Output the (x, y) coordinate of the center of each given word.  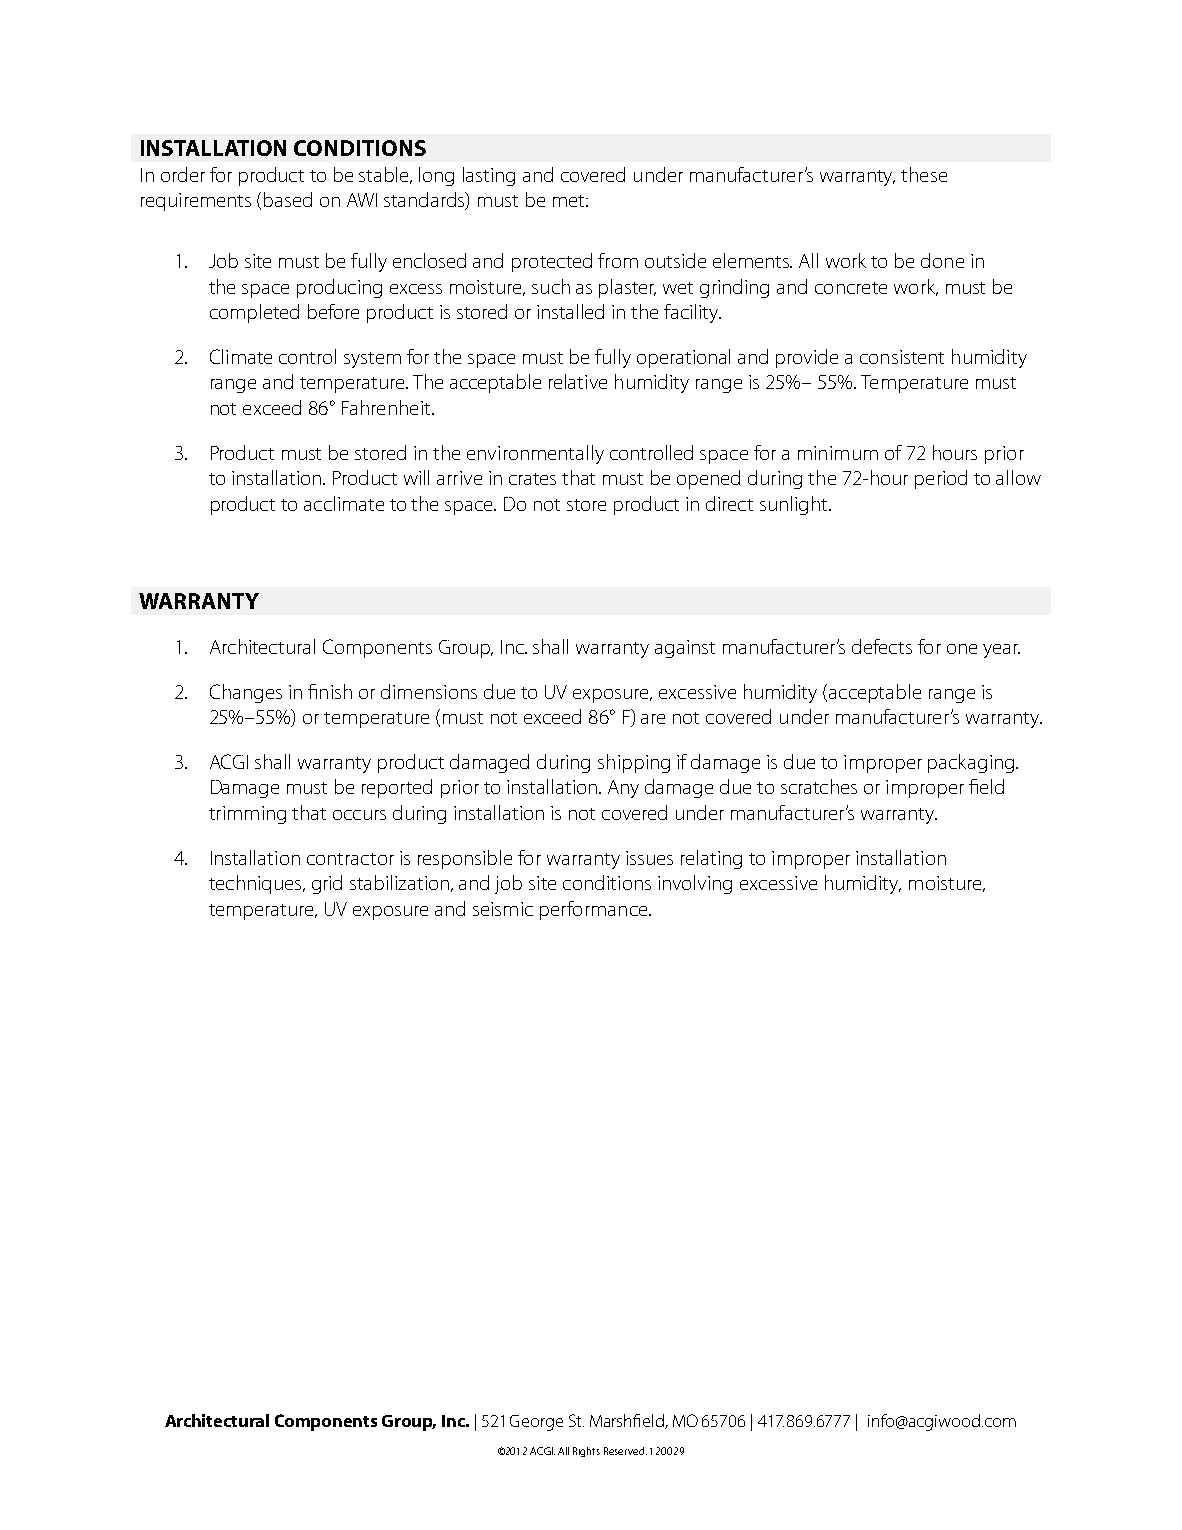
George (536, 1423)
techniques (257, 884)
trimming (247, 815)
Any (623, 789)
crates (532, 479)
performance (595, 910)
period (941, 479)
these (924, 174)
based (288, 199)
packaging (972, 763)
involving (695, 884)
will (416, 477)
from (618, 260)
